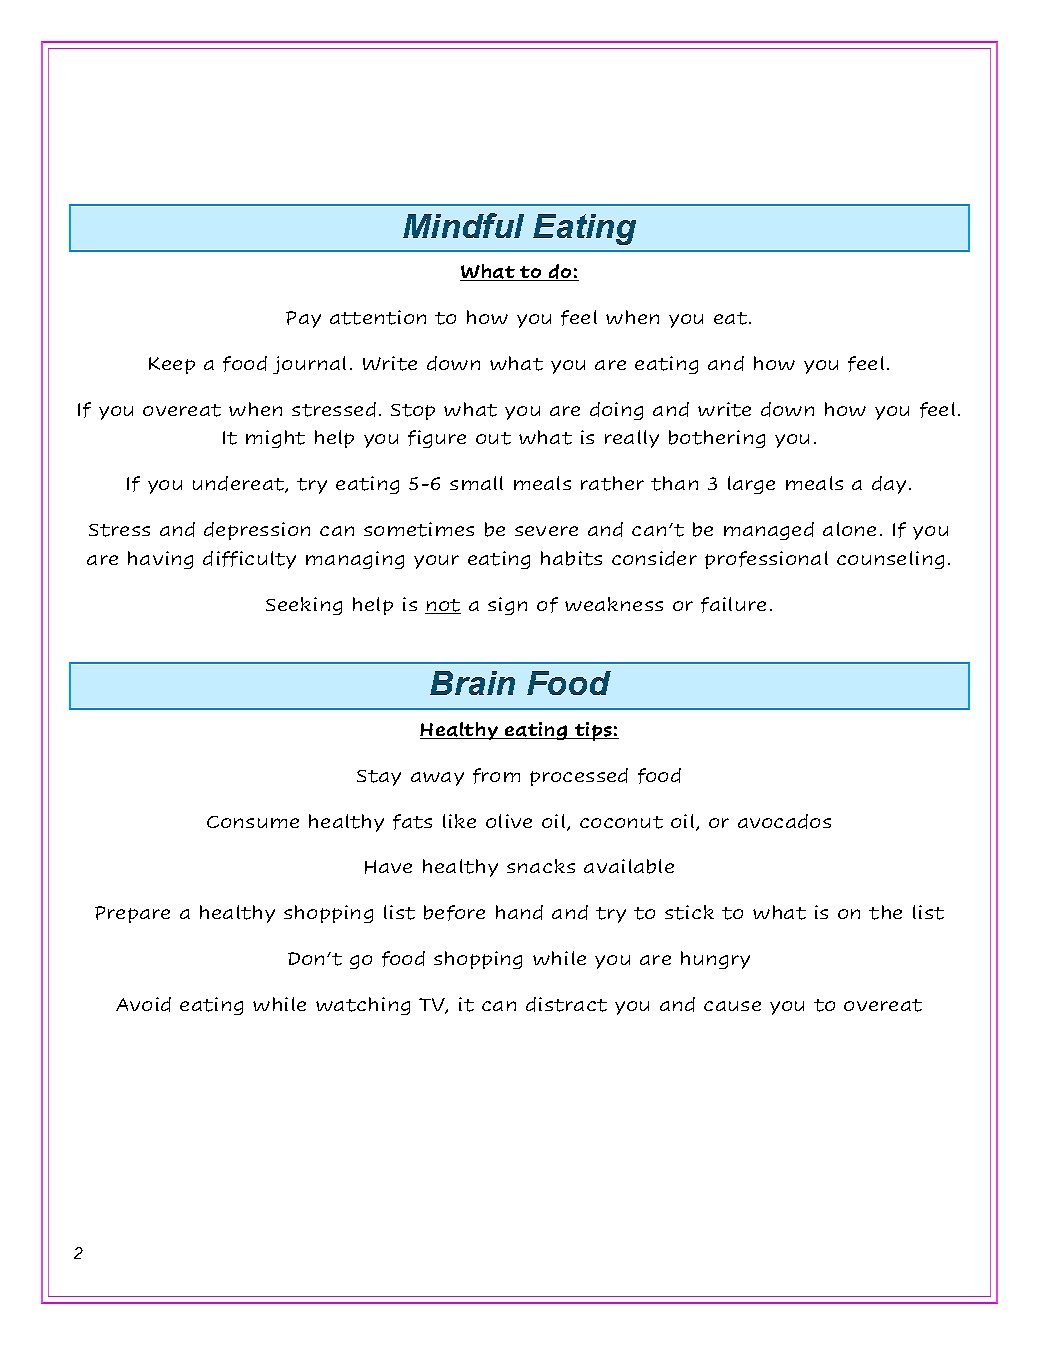 The width and height of the screenshot is (1039, 1345). Describe the element at coordinates (463, 225) in the screenshot. I see `Mindful` at that location.
